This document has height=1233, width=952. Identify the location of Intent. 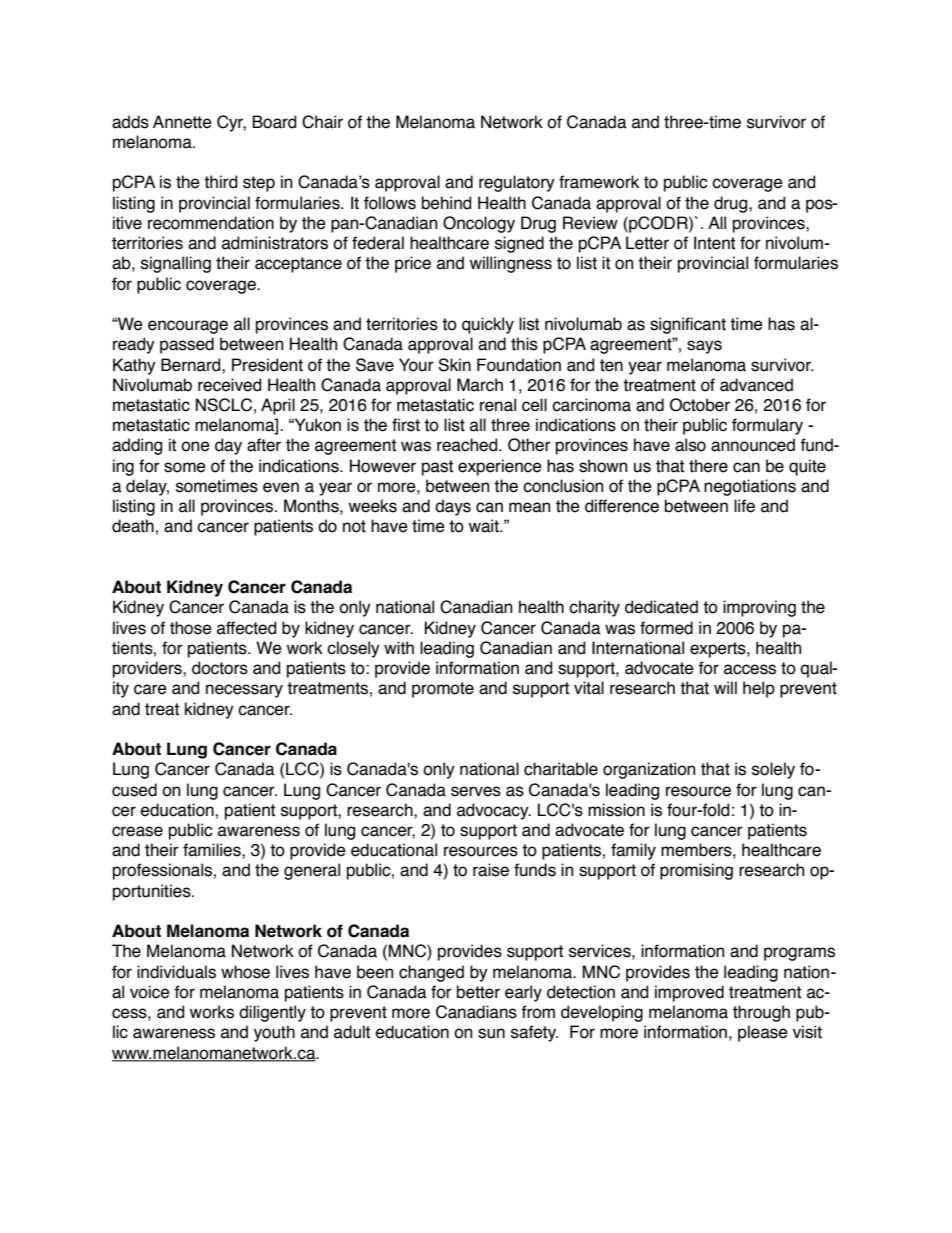
(714, 243).
